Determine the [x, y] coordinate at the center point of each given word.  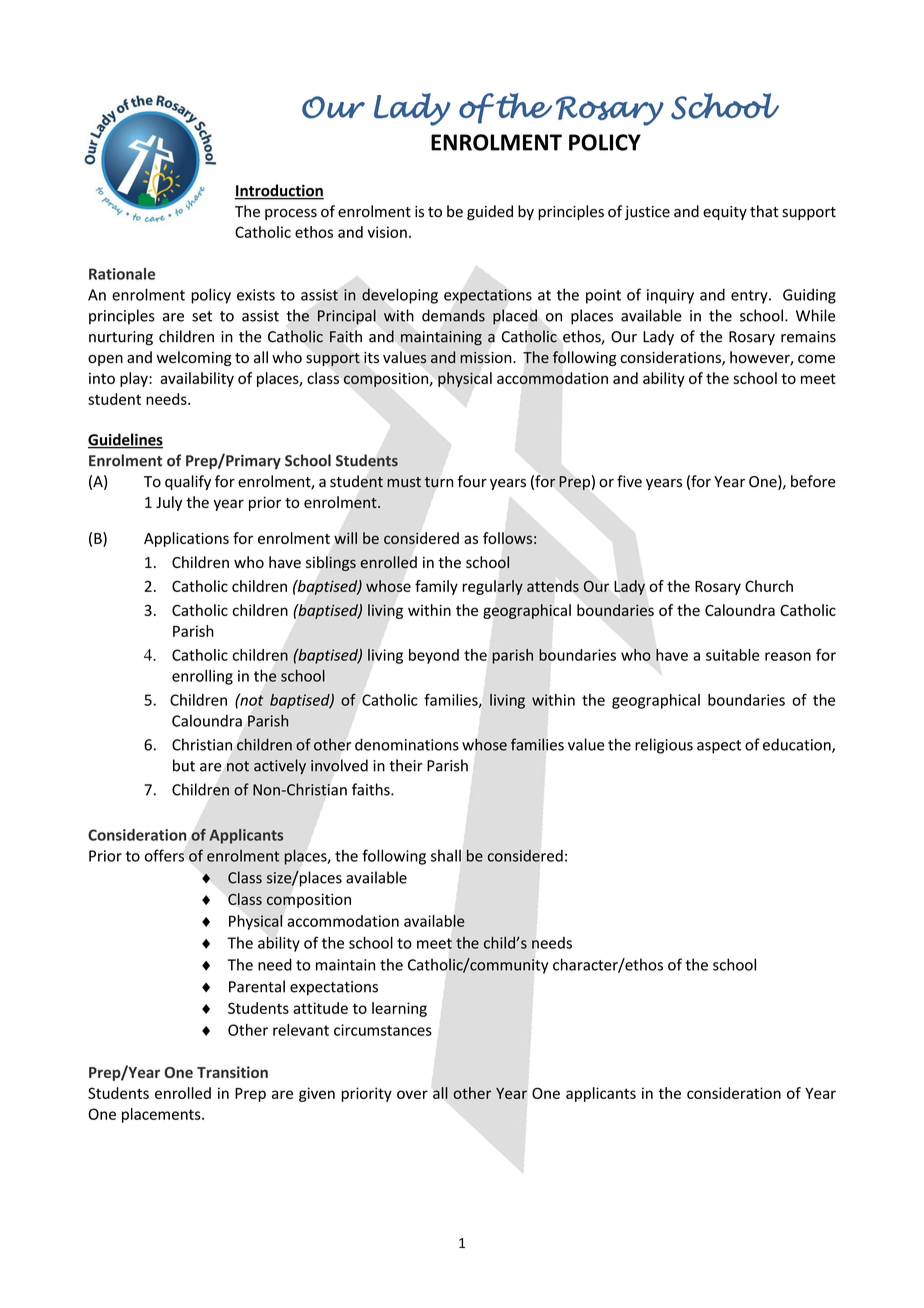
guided [490, 212]
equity [725, 213]
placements [162, 1115]
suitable [732, 655]
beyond [434, 656]
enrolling [202, 677]
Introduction [279, 191]
